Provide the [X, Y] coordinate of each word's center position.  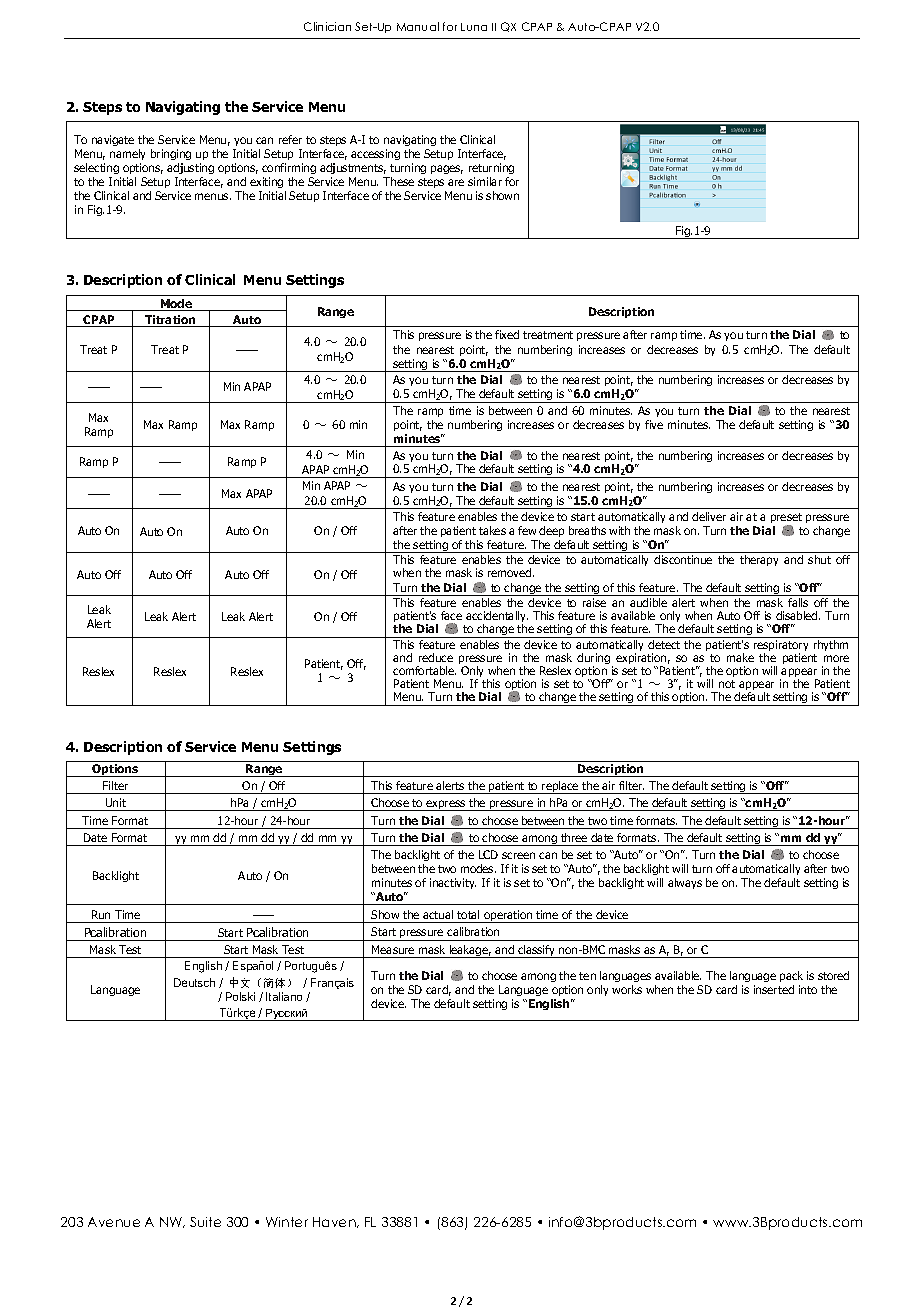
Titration [170, 321]
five [654, 424]
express [446, 805]
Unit [116, 804]
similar [485, 181]
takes [492, 530]
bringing [171, 154]
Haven [335, 1222]
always [685, 883]
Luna [474, 27]
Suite [205, 1222]
